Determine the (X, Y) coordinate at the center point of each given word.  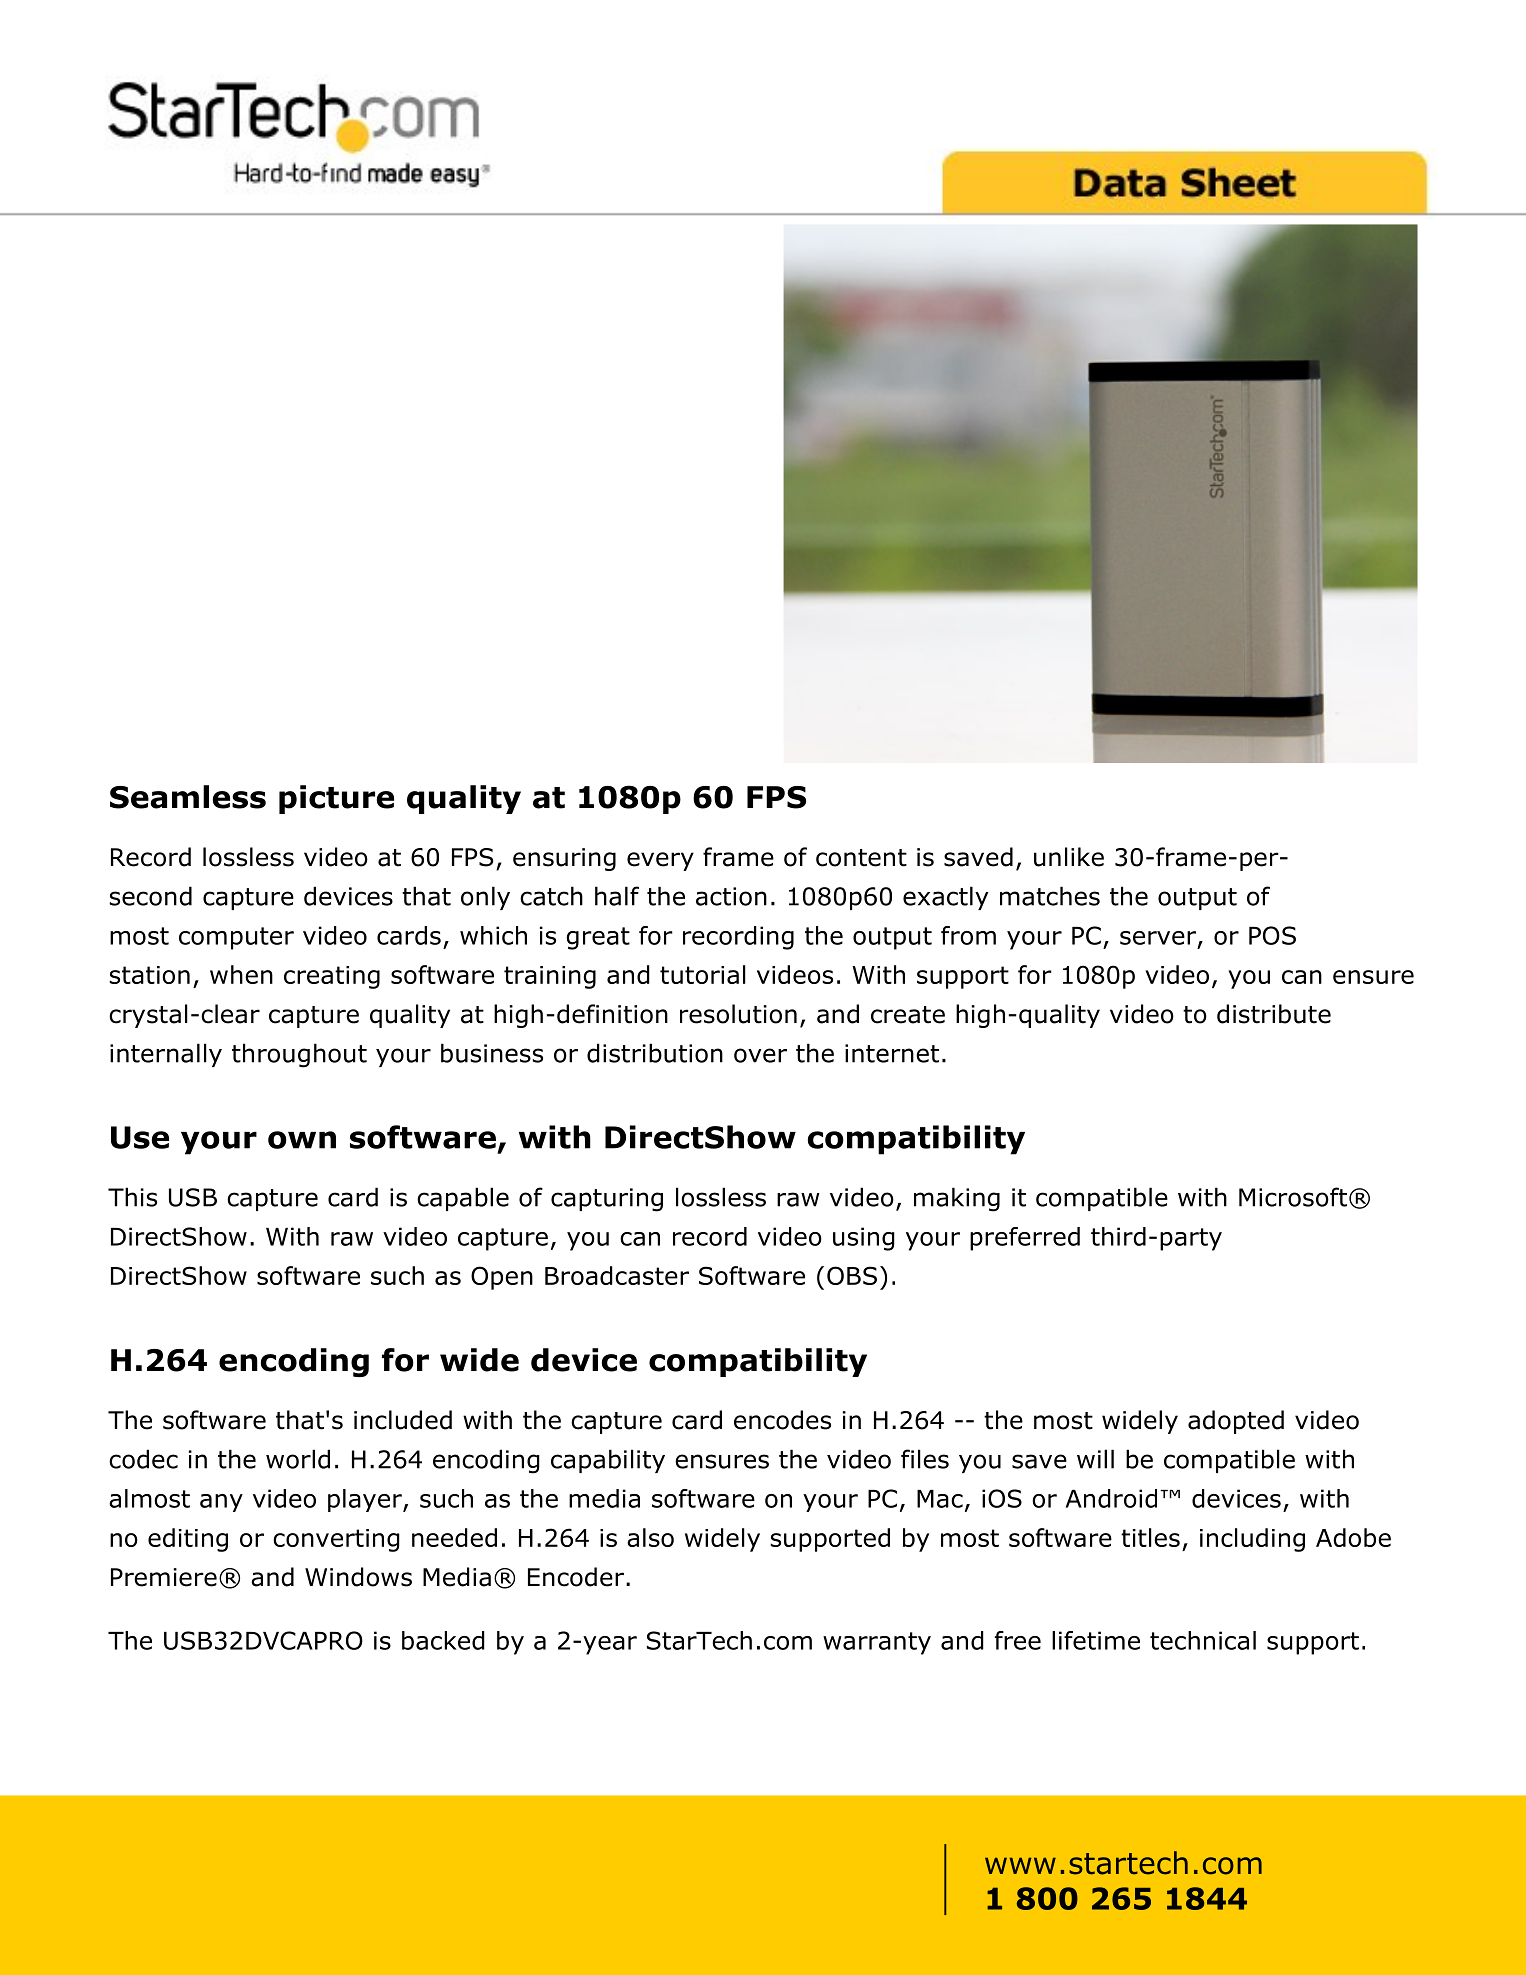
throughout (299, 1055)
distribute (1274, 1014)
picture (336, 799)
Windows (358, 1577)
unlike (1069, 857)
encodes (782, 1420)
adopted (1236, 1422)
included (403, 1420)
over (760, 1055)
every (660, 861)
